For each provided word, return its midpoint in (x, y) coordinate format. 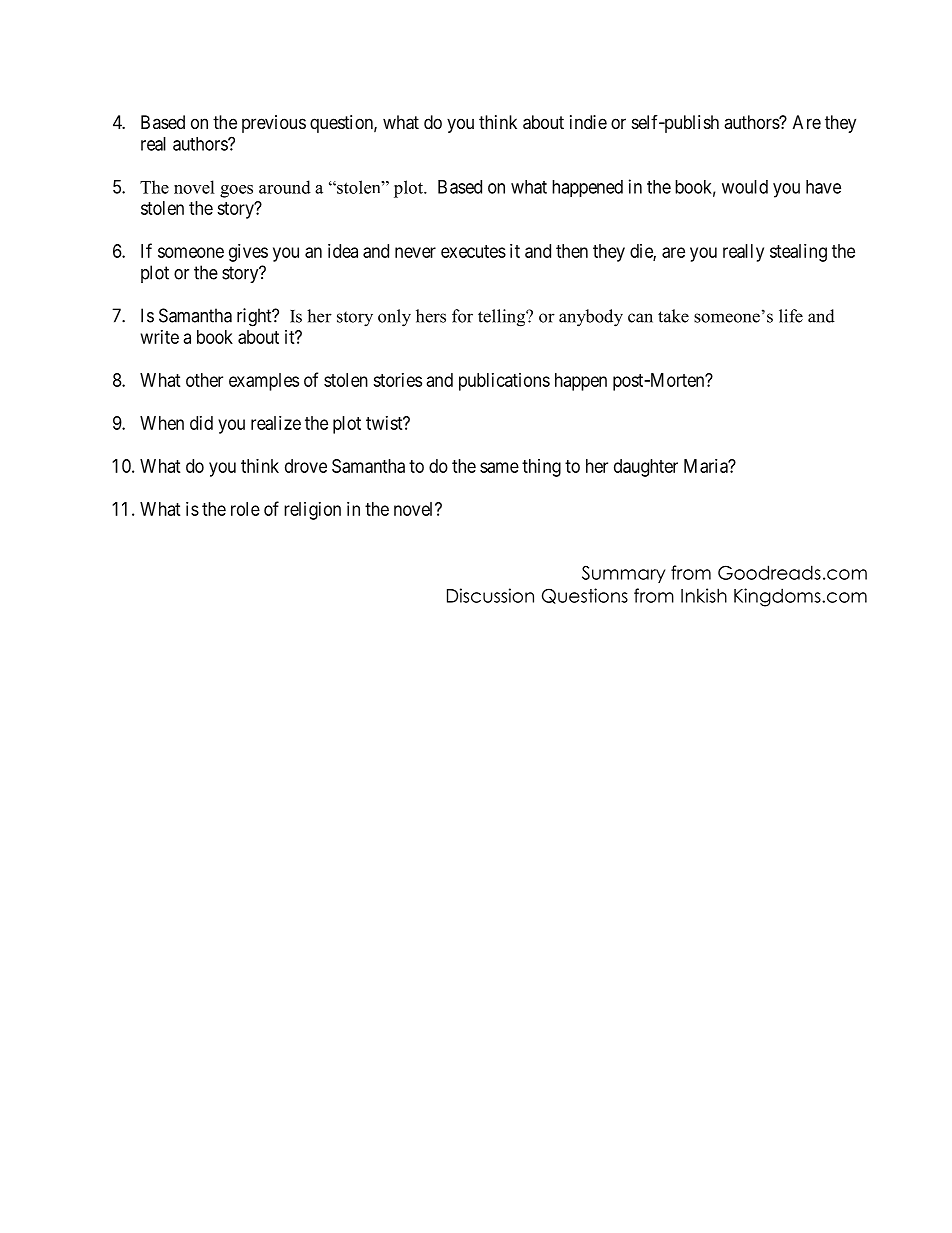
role (245, 509)
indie (588, 122)
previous (274, 124)
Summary (623, 574)
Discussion (490, 595)
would (745, 187)
